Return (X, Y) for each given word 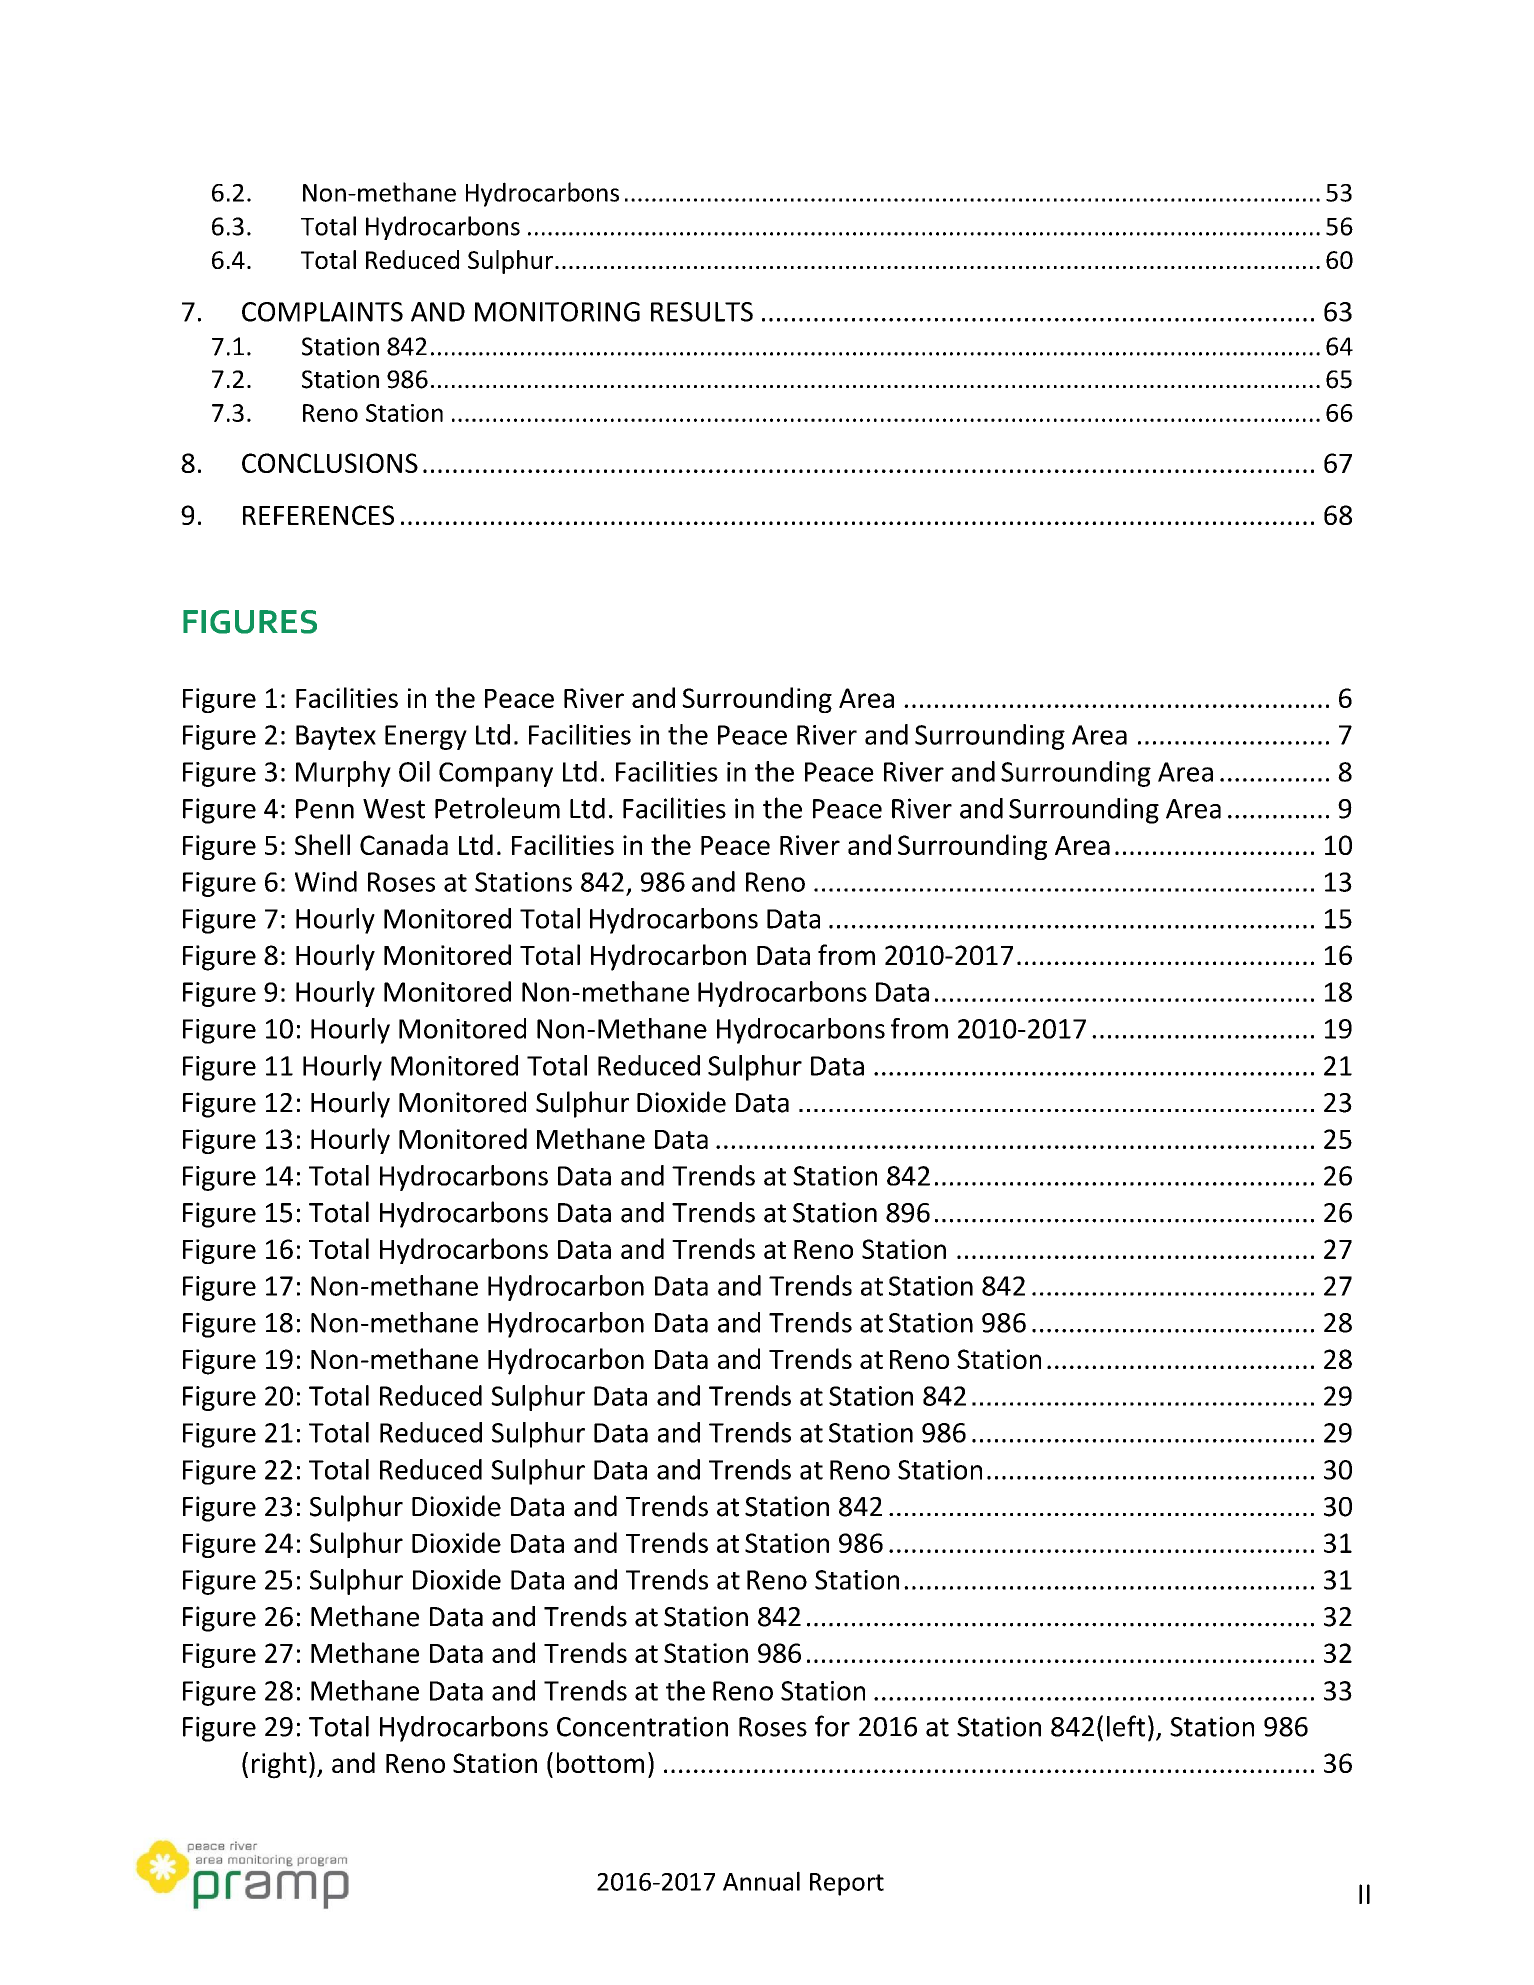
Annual (761, 1881)
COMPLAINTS (322, 312)
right (279, 1765)
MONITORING (557, 312)
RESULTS (702, 312)
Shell (322, 844)
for (832, 1726)
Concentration (642, 1726)
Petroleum (497, 808)
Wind (326, 881)
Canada (404, 844)
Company (496, 774)
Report (847, 1884)
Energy (426, 737)
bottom (600, 1762)
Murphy (343, 774)
